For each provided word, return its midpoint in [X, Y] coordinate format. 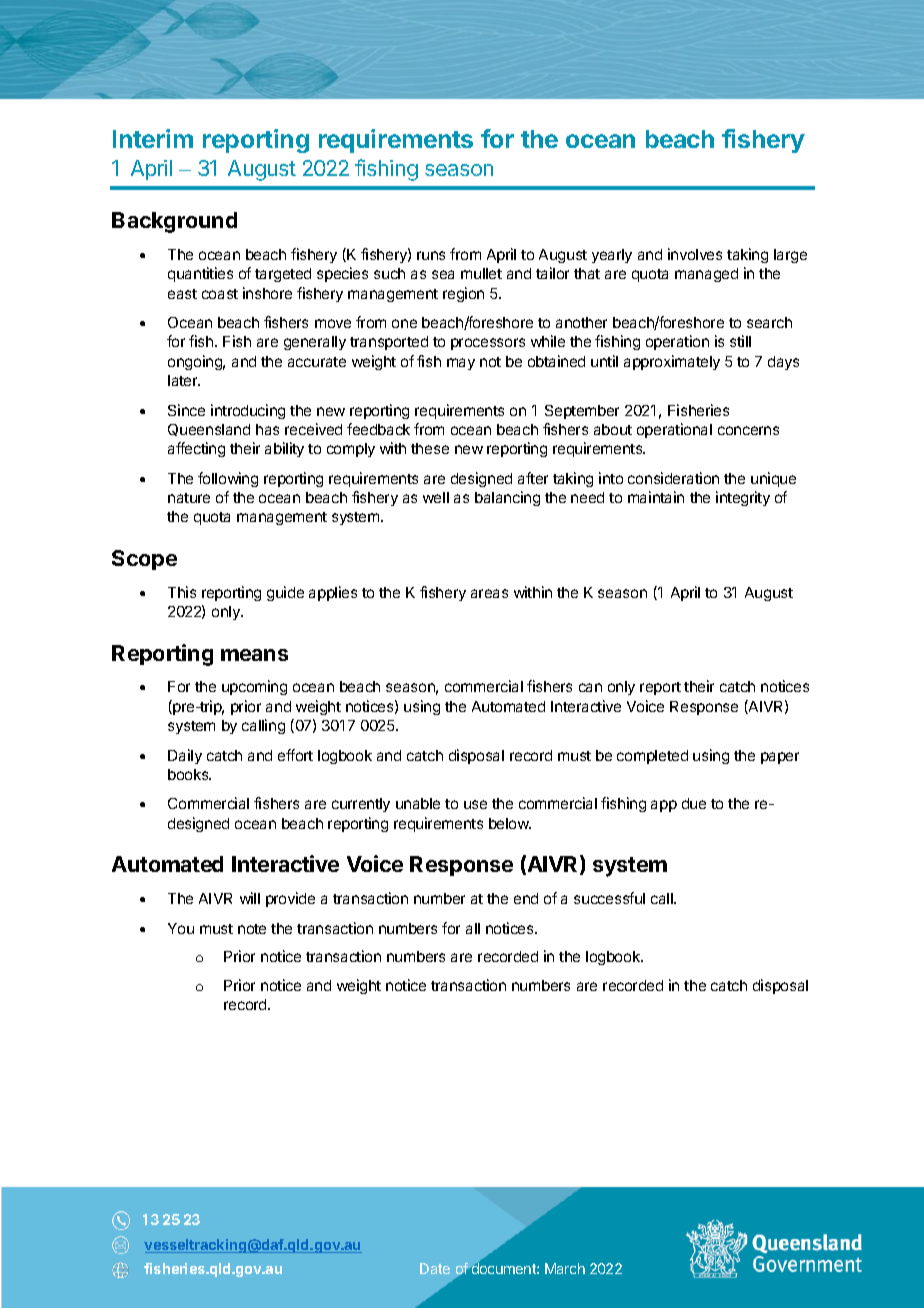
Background [174, 222]
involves [695, 254]
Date [435, 1268]
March [565, 1268]
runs [431, 255]
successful [609, 898]
